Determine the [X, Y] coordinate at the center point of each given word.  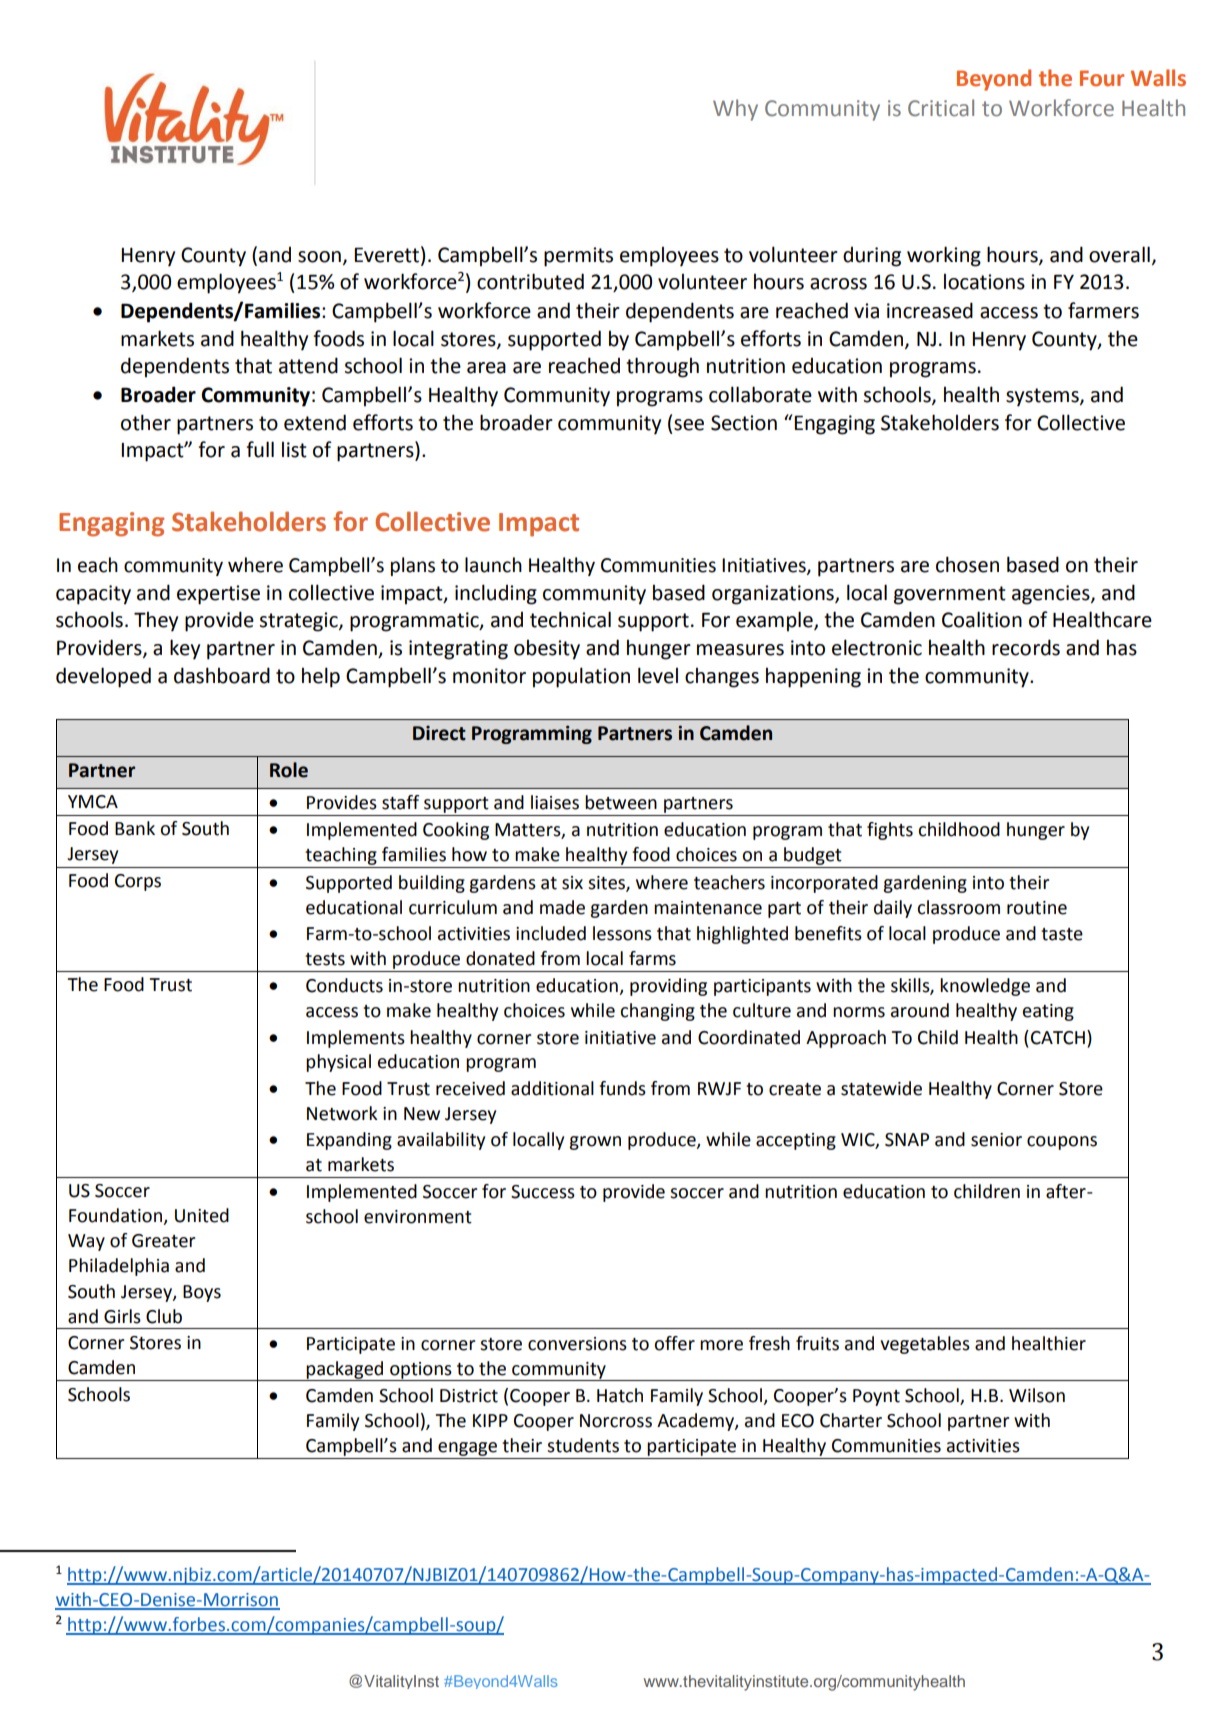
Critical [941, 108]
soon [319, 257]
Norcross [616, 1421]
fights [890, 831]
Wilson [1037, 1395]
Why [735, 110]
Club [164, 1316]
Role [289, 770]
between [621, 802]
